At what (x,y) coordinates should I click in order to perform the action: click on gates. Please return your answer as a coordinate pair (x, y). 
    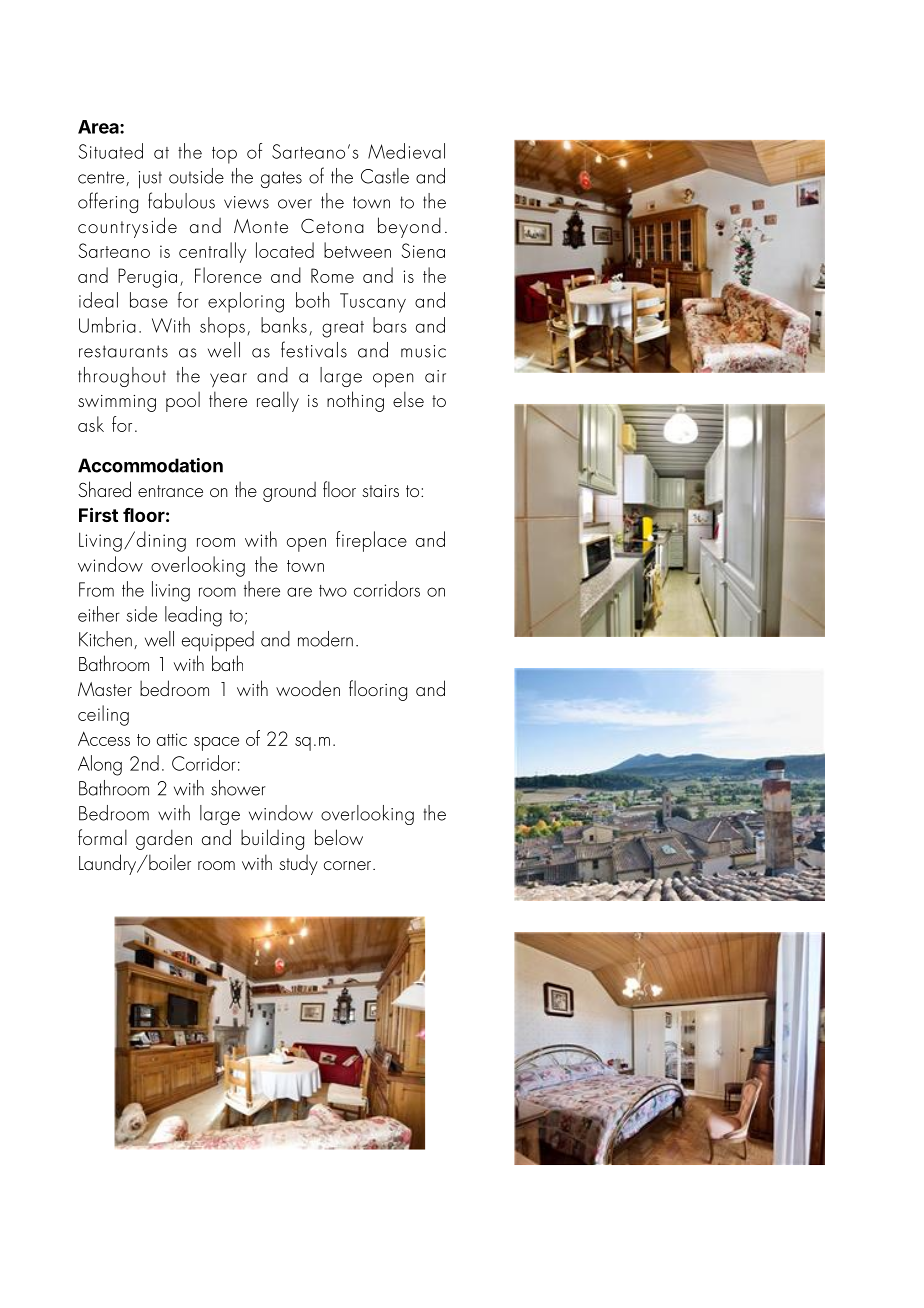
    Looking at the image, I should click on (281, 179).
